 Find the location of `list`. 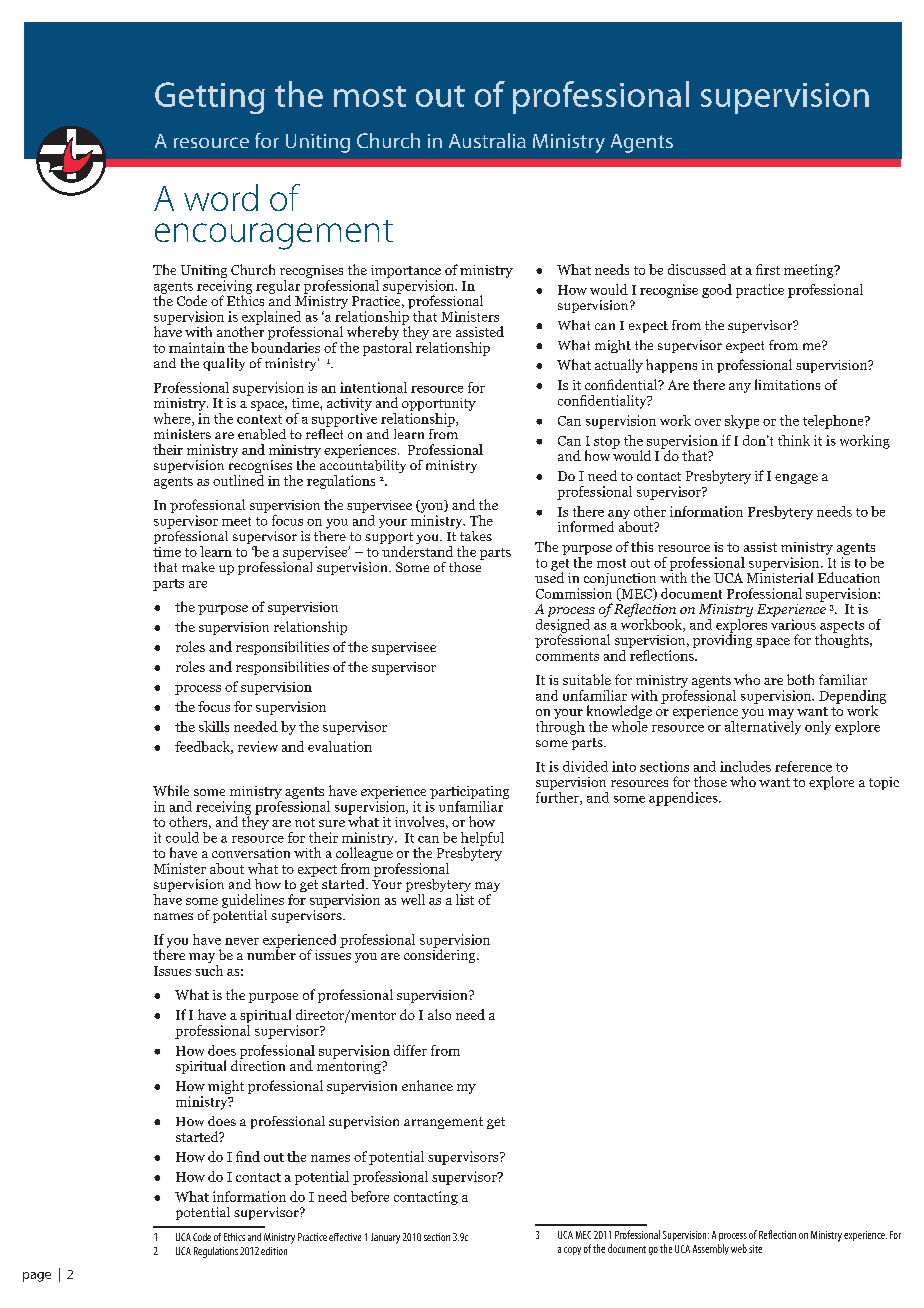

list is located at coordinates (465, 899).
